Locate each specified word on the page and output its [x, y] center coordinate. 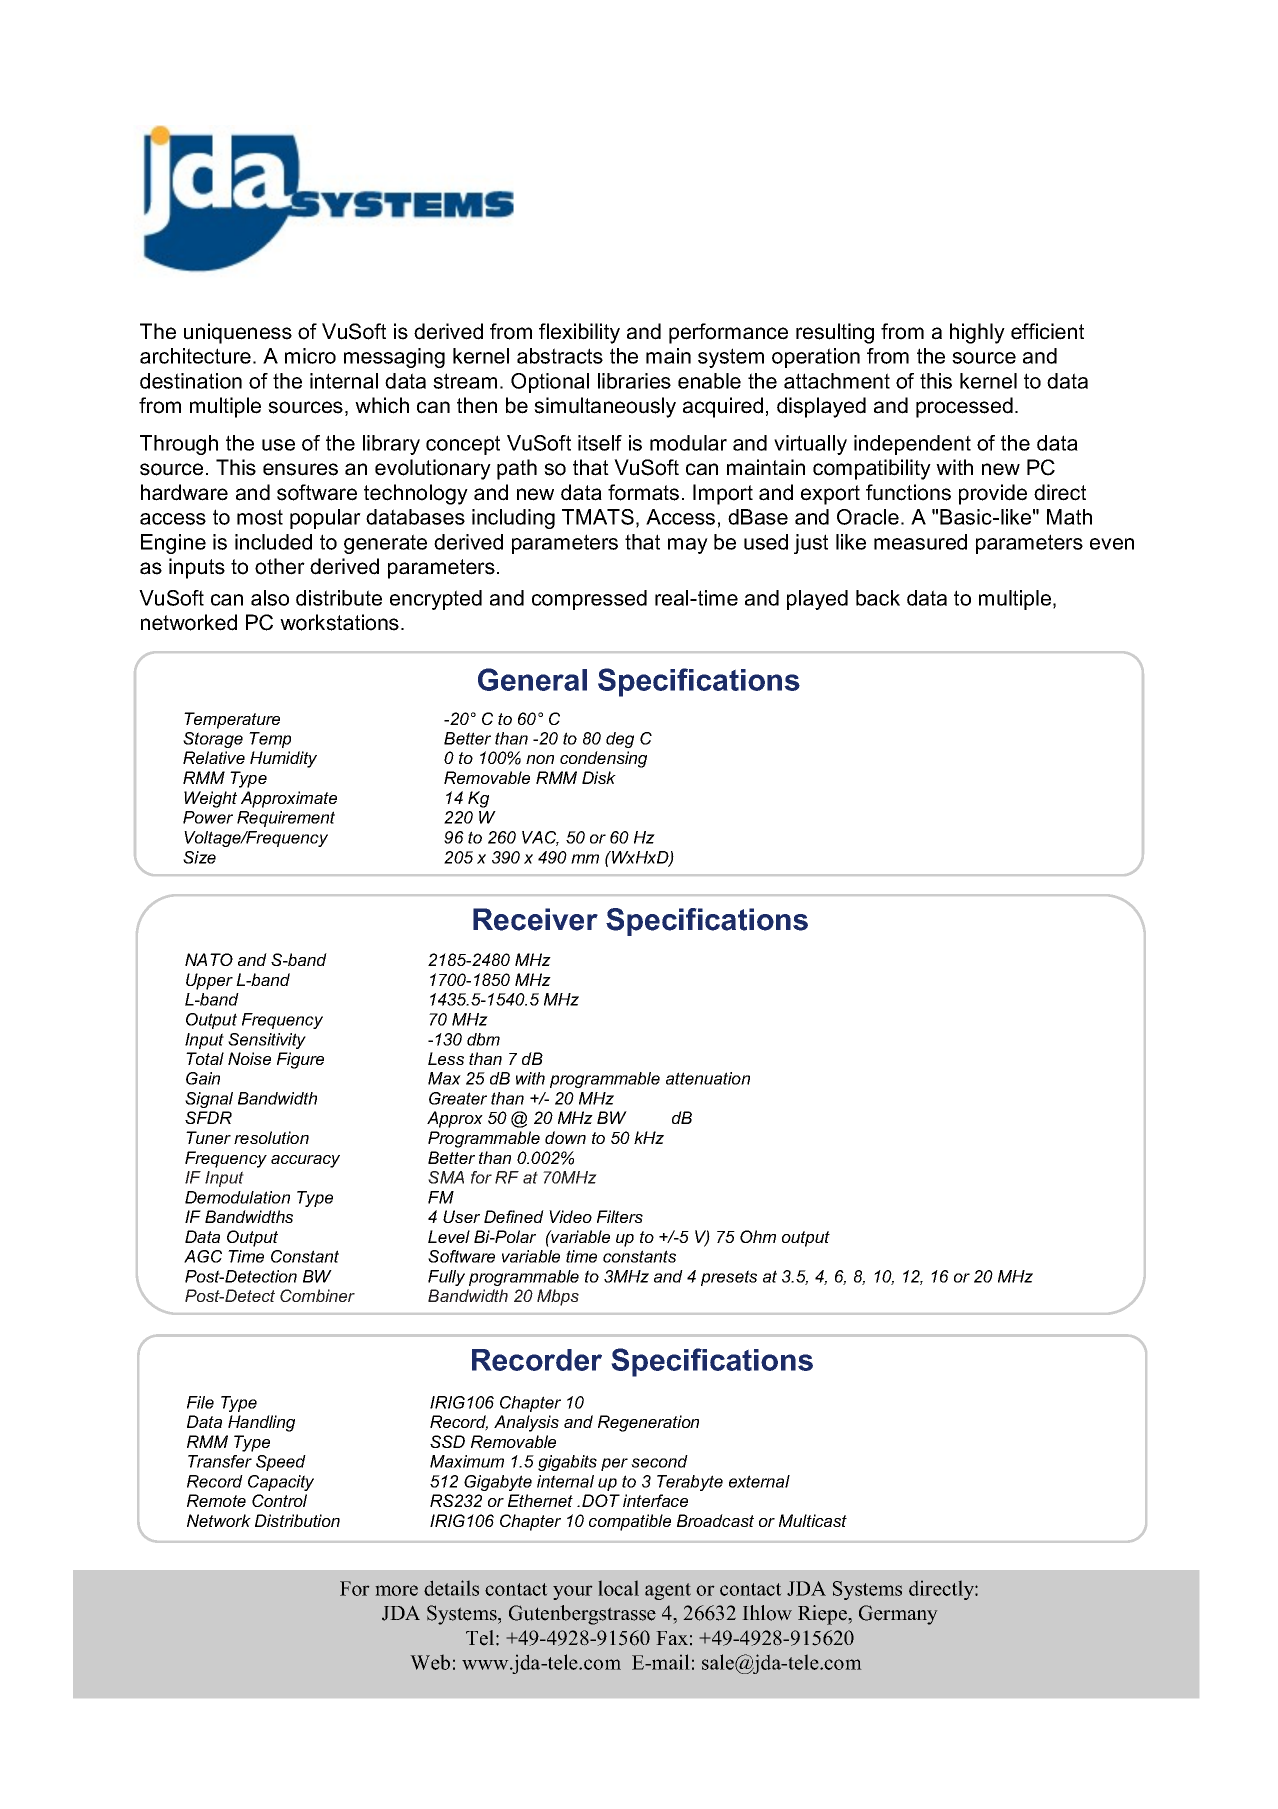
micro [310, 356]
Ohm [758, 1236]
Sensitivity [267, 1041]
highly [977, 333]
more [396, 1590]
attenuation [708, 1078]
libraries [634, 381]
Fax [672, 1638]
